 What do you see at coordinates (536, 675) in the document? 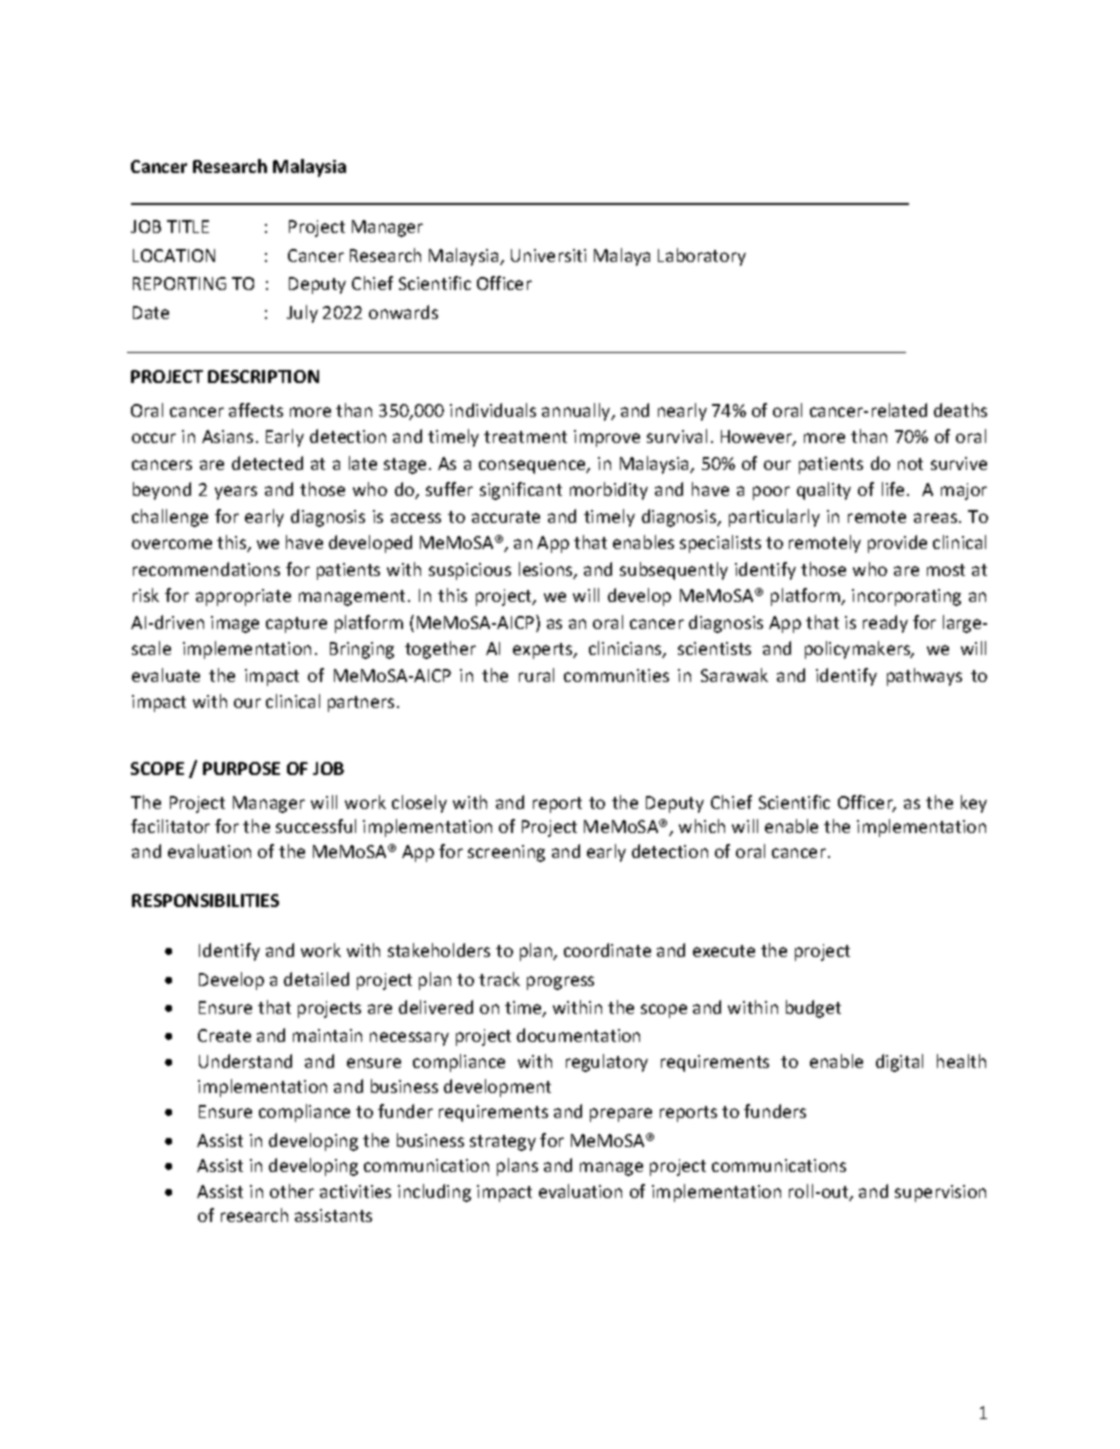
I see `rural` at bounding box center [536, 675].
